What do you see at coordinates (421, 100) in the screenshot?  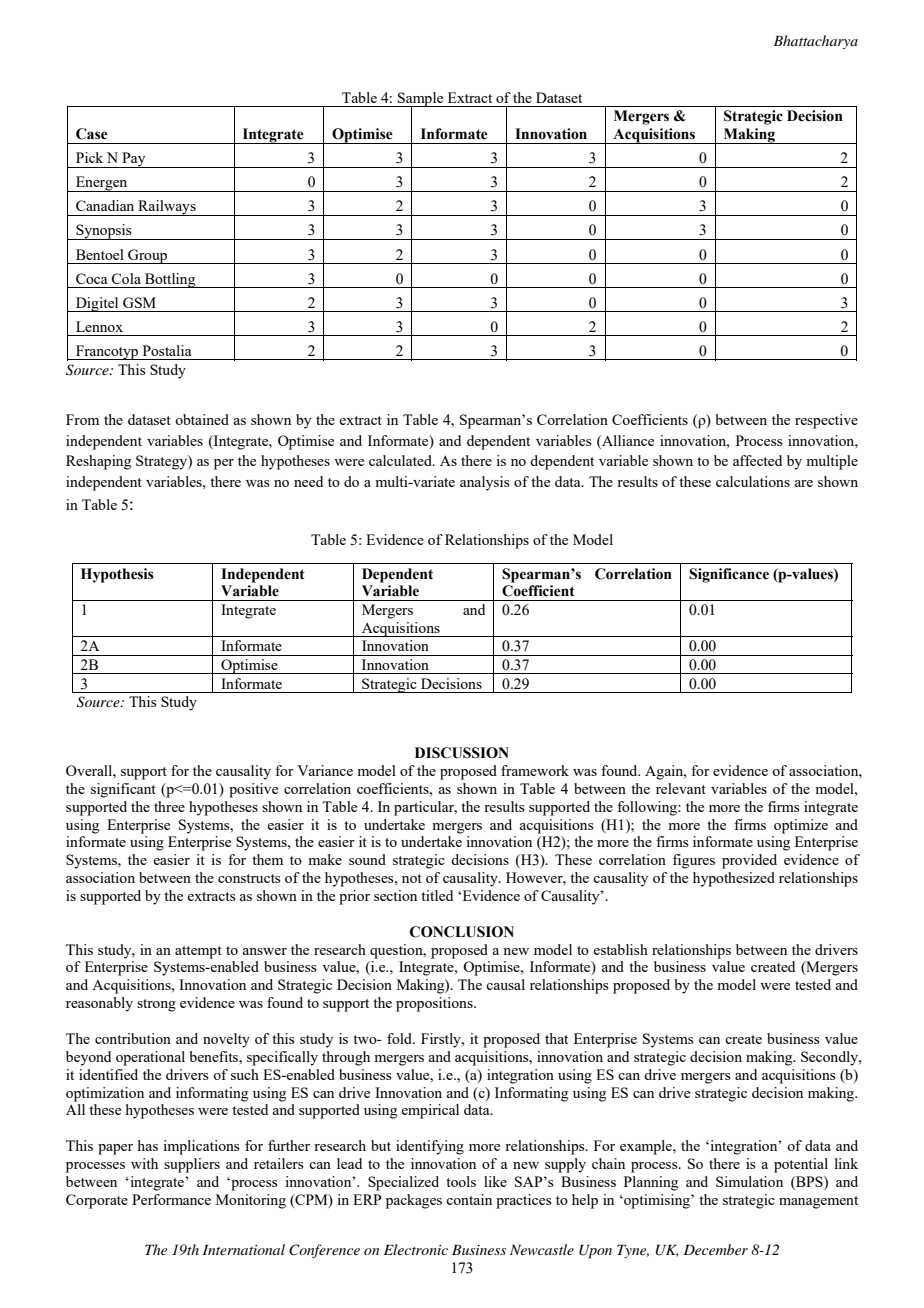 I see `Sample` at bounding box center [421, 100].
